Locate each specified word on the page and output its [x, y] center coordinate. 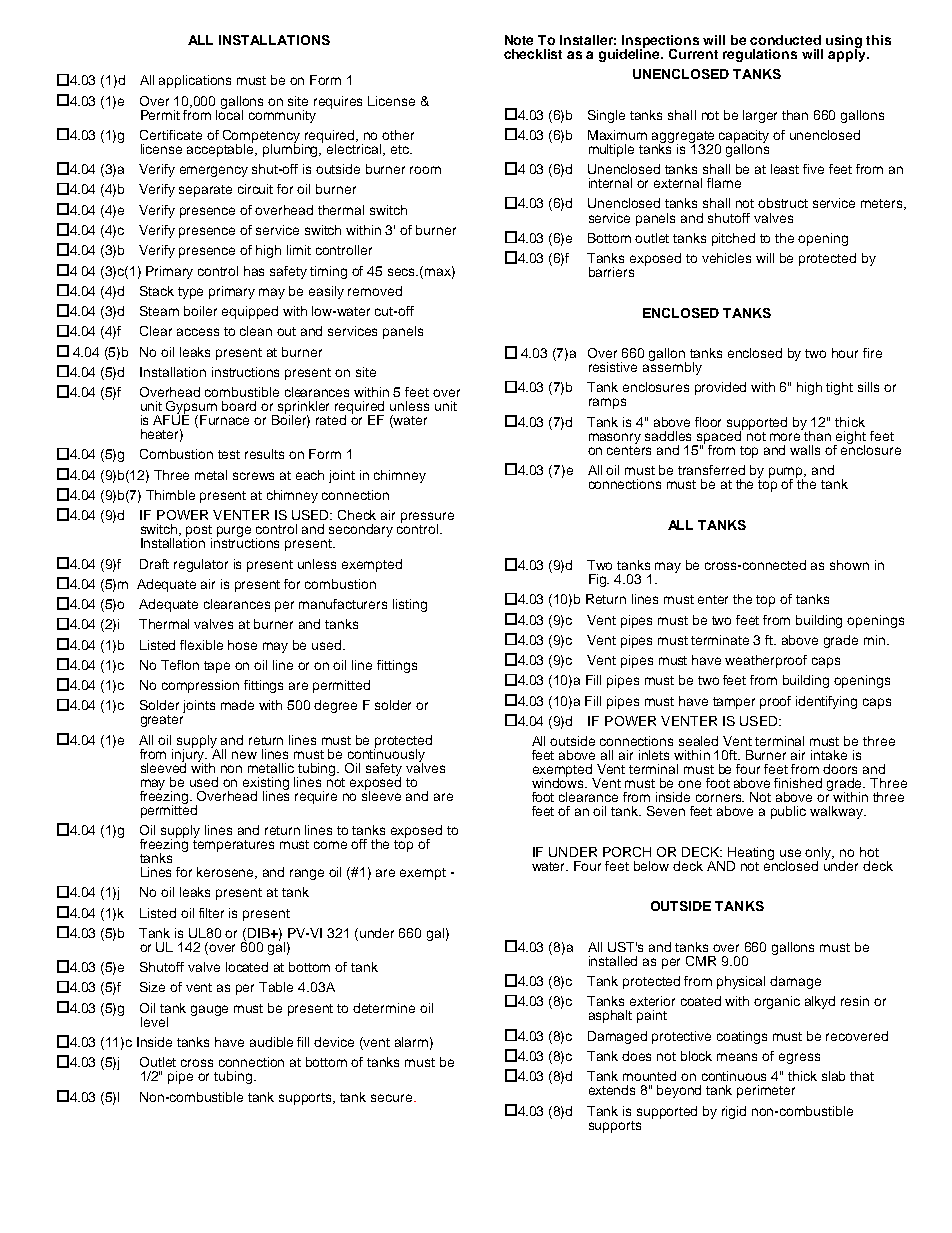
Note [519, 40]
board [239, 406]
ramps [607, 403]
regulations [760, 55]
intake [829, 755]
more [785, 437]
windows [559, 782]
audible [271, 1042]
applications [195, 81]
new [244, 755]
